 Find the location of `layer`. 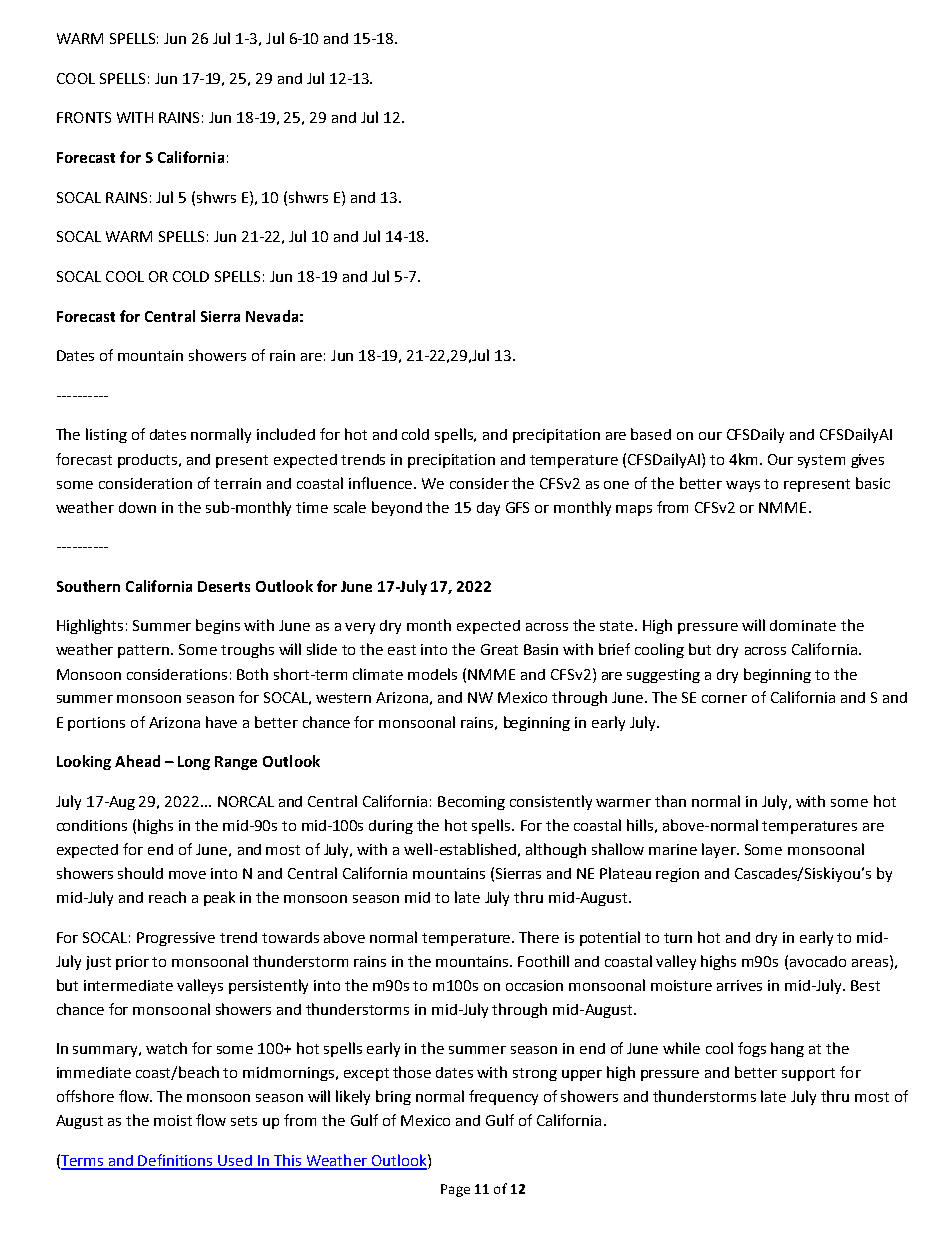

layer is located at coordinates (720, 850).
